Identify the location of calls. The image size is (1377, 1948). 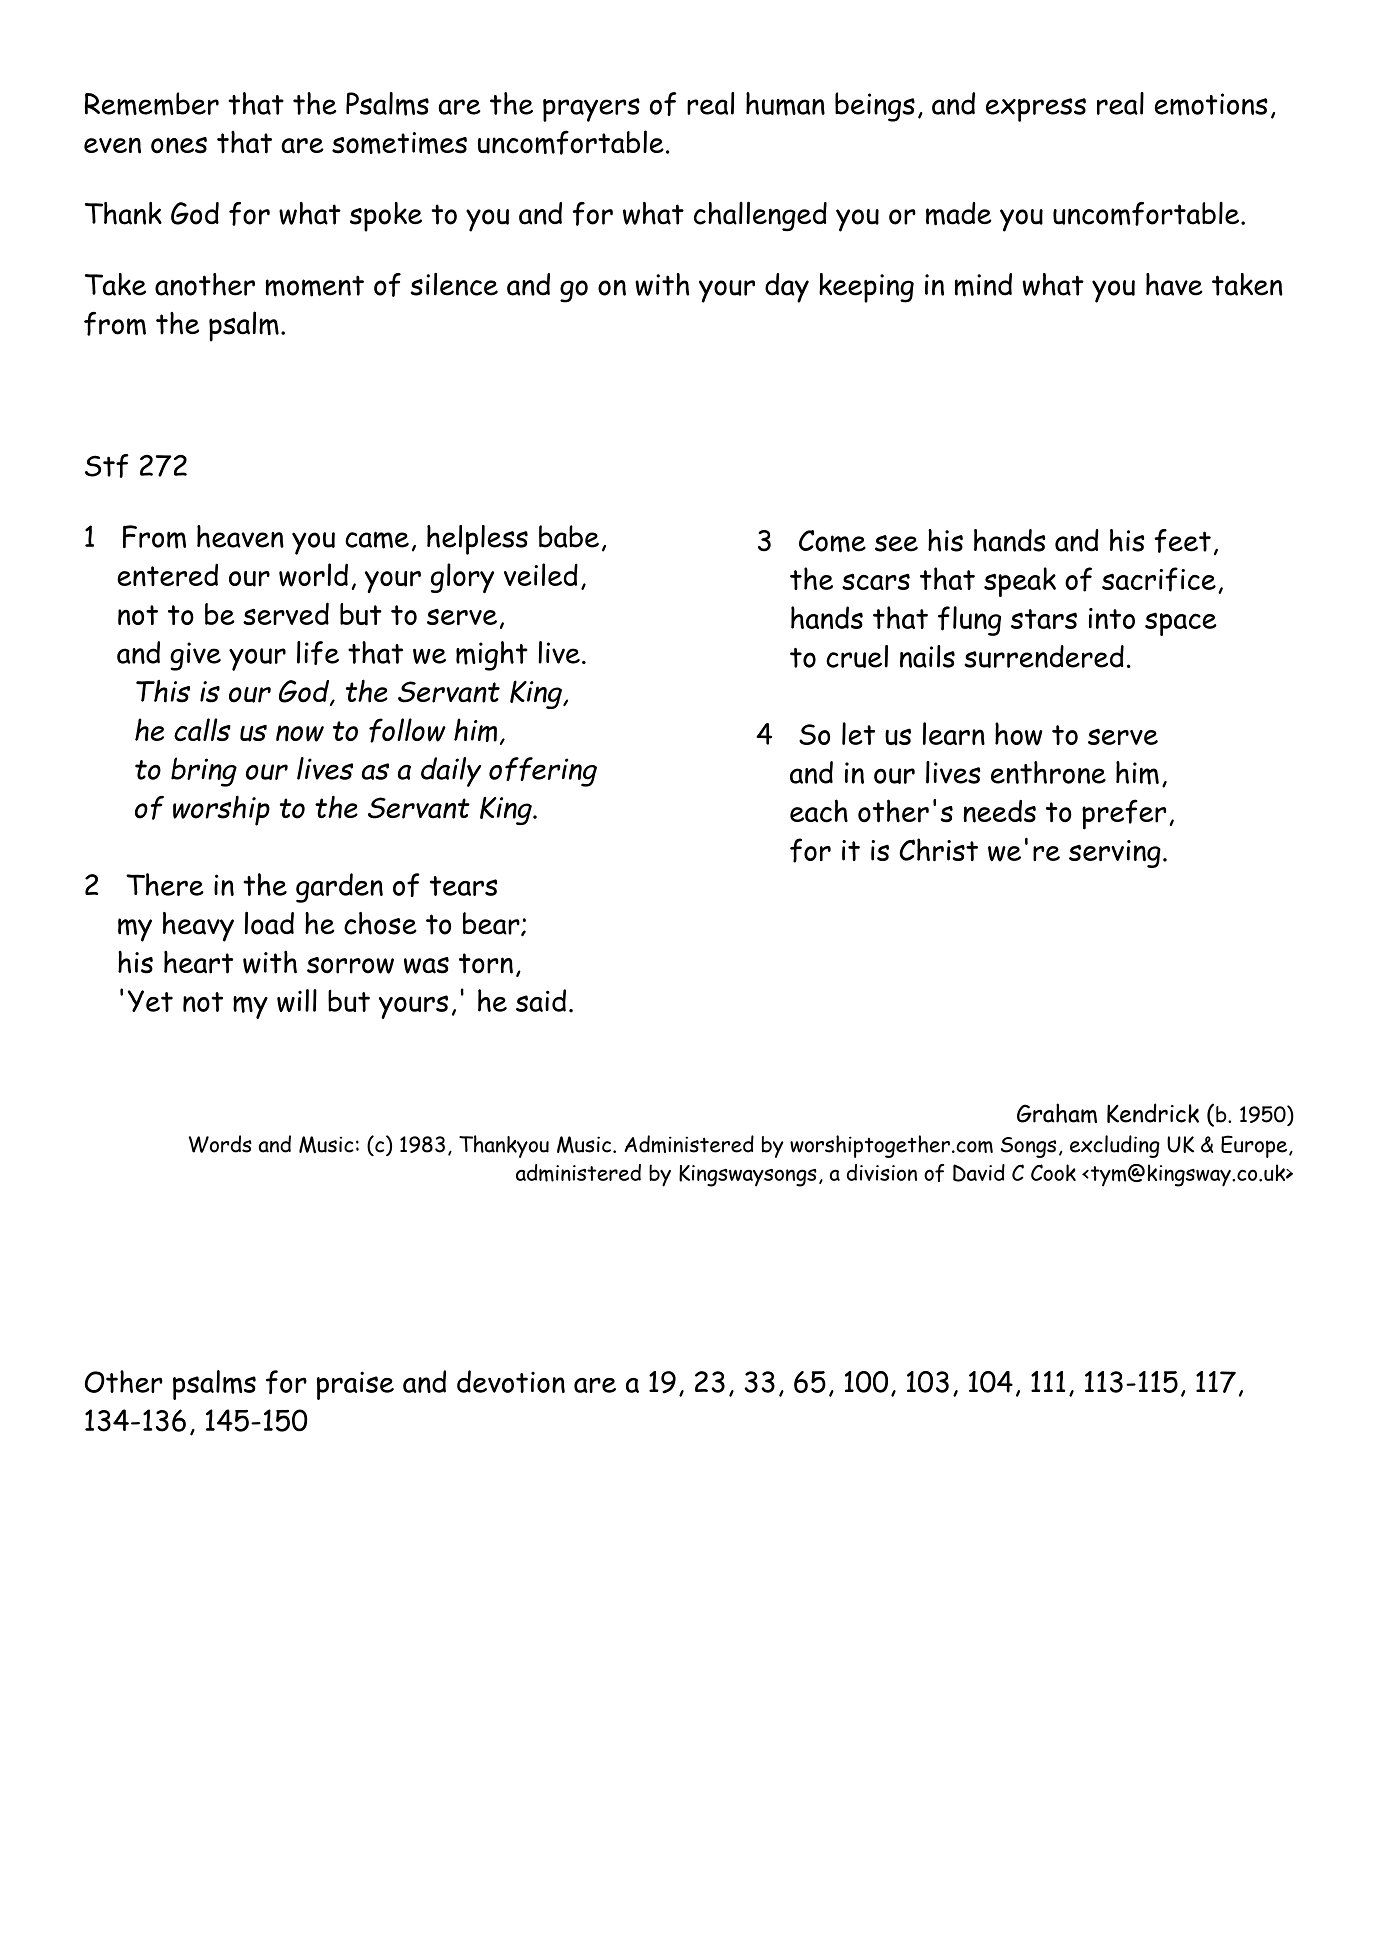
(202, 729).
